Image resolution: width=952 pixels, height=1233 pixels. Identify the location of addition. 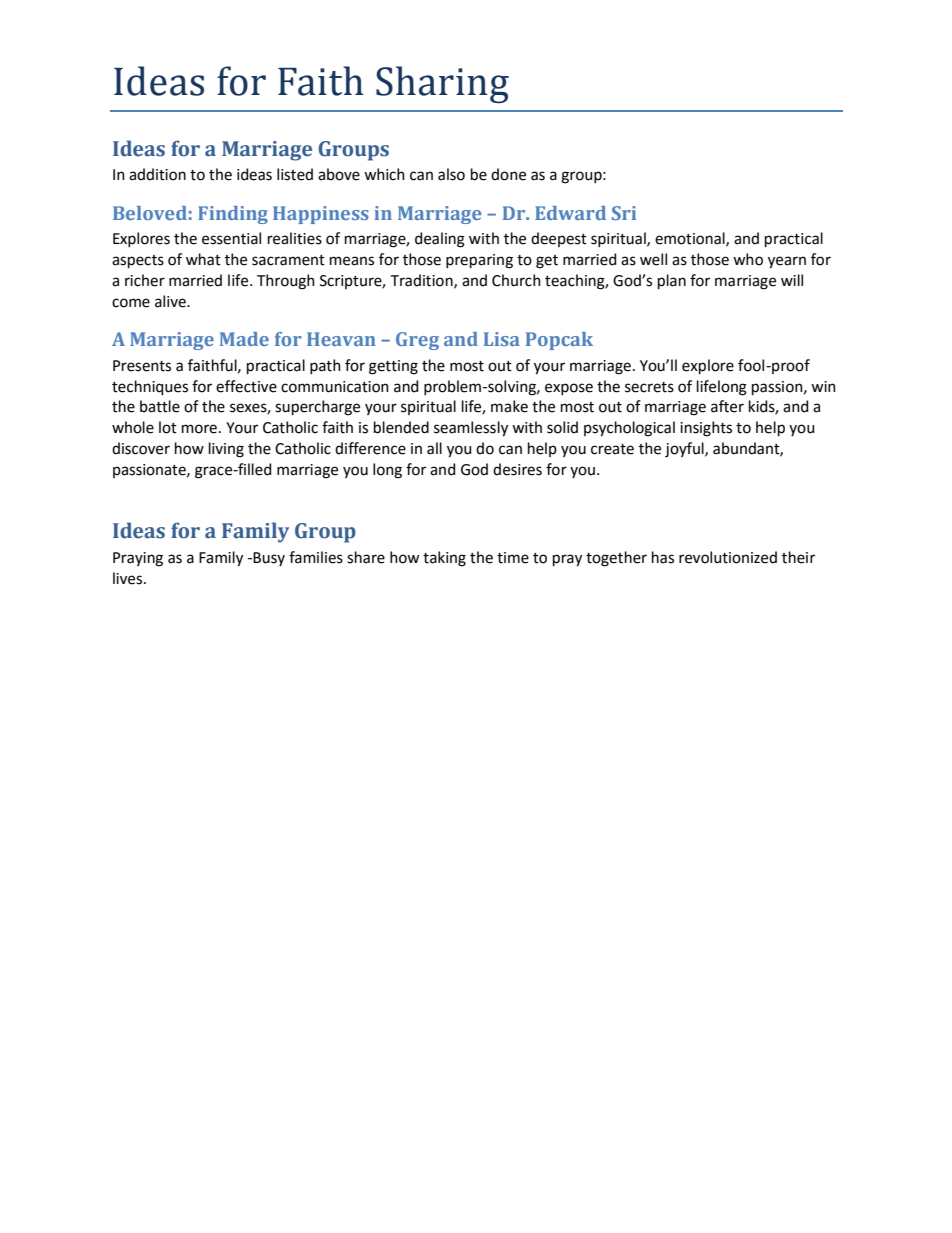
(157, 174).
